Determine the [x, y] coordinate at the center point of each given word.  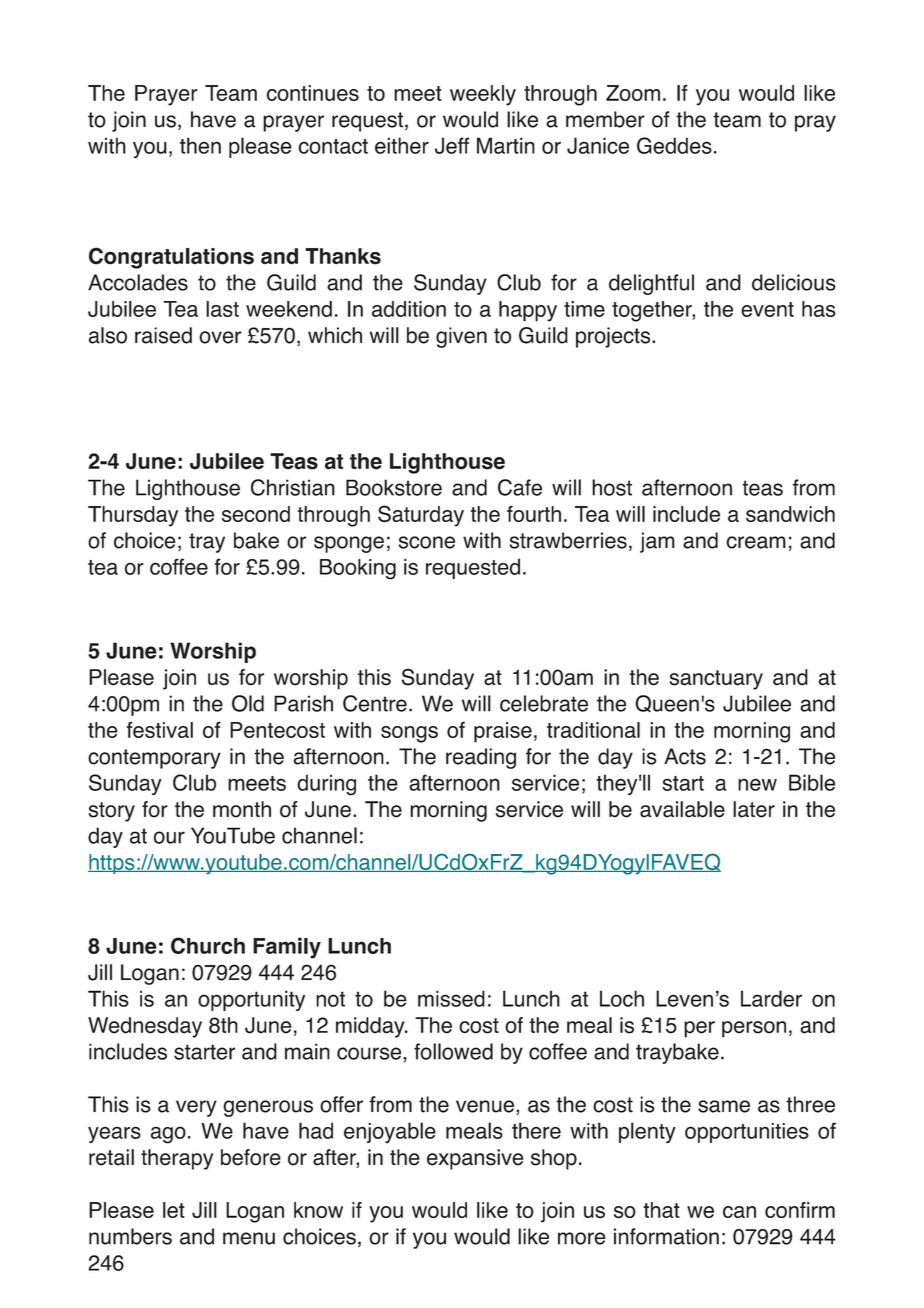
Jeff [452, 145]
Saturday [421, 516]
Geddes [674, 145]
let [174, 1210]
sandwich [790, 514]
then [200, 145]
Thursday [133, 516]
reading [481, 758]
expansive [475, 1159]
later [754, 809]
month [242, 809]
